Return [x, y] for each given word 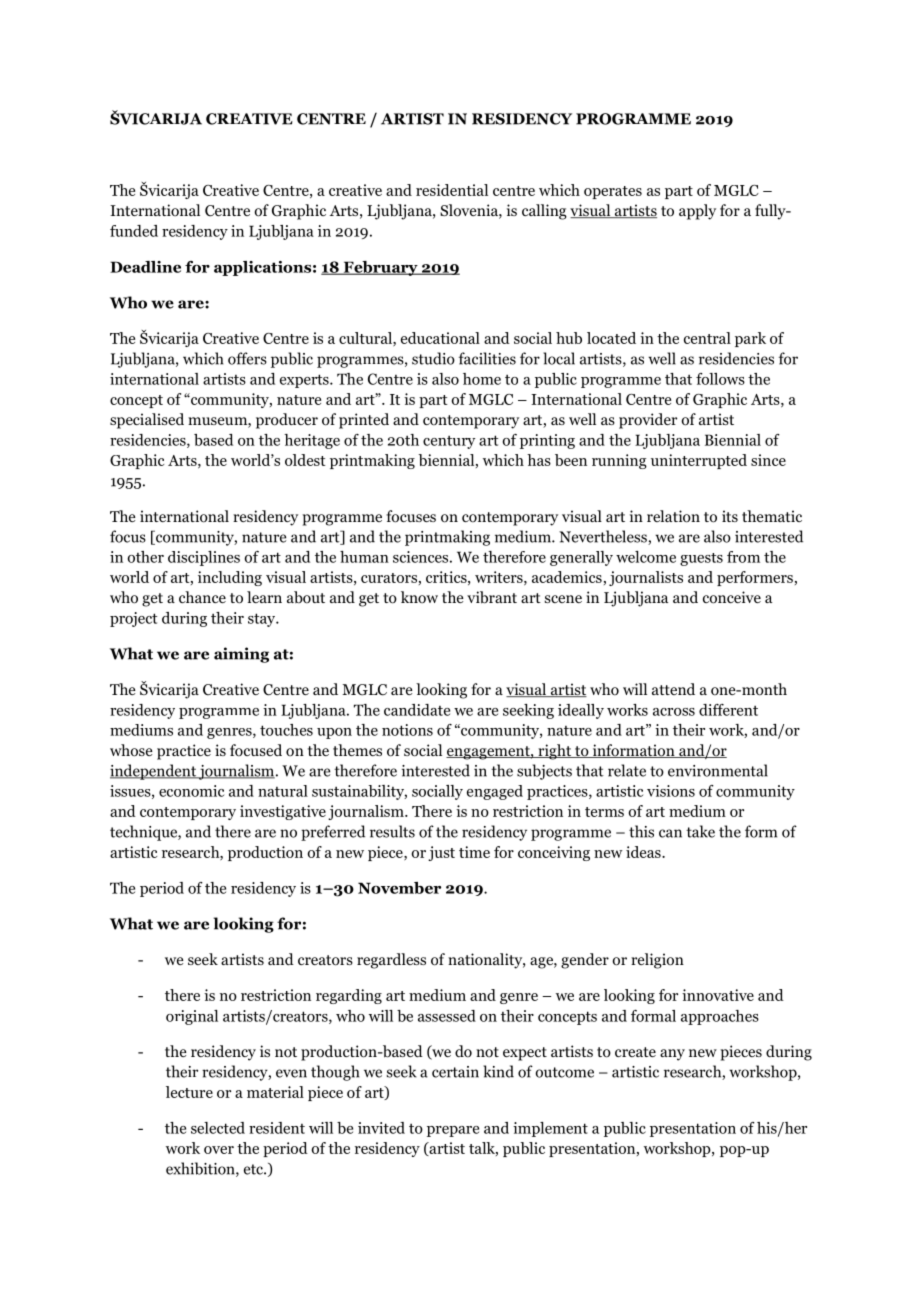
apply [697, 212]
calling [544, 212]
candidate [417, 710]
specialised [147, 421]
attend [673, 689]
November [399, 888]
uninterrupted [699, 461]
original [192, 1017]
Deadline [145, 267]
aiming [241, 655]
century [449, 442]
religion [657, 961]
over [219, 1150]
